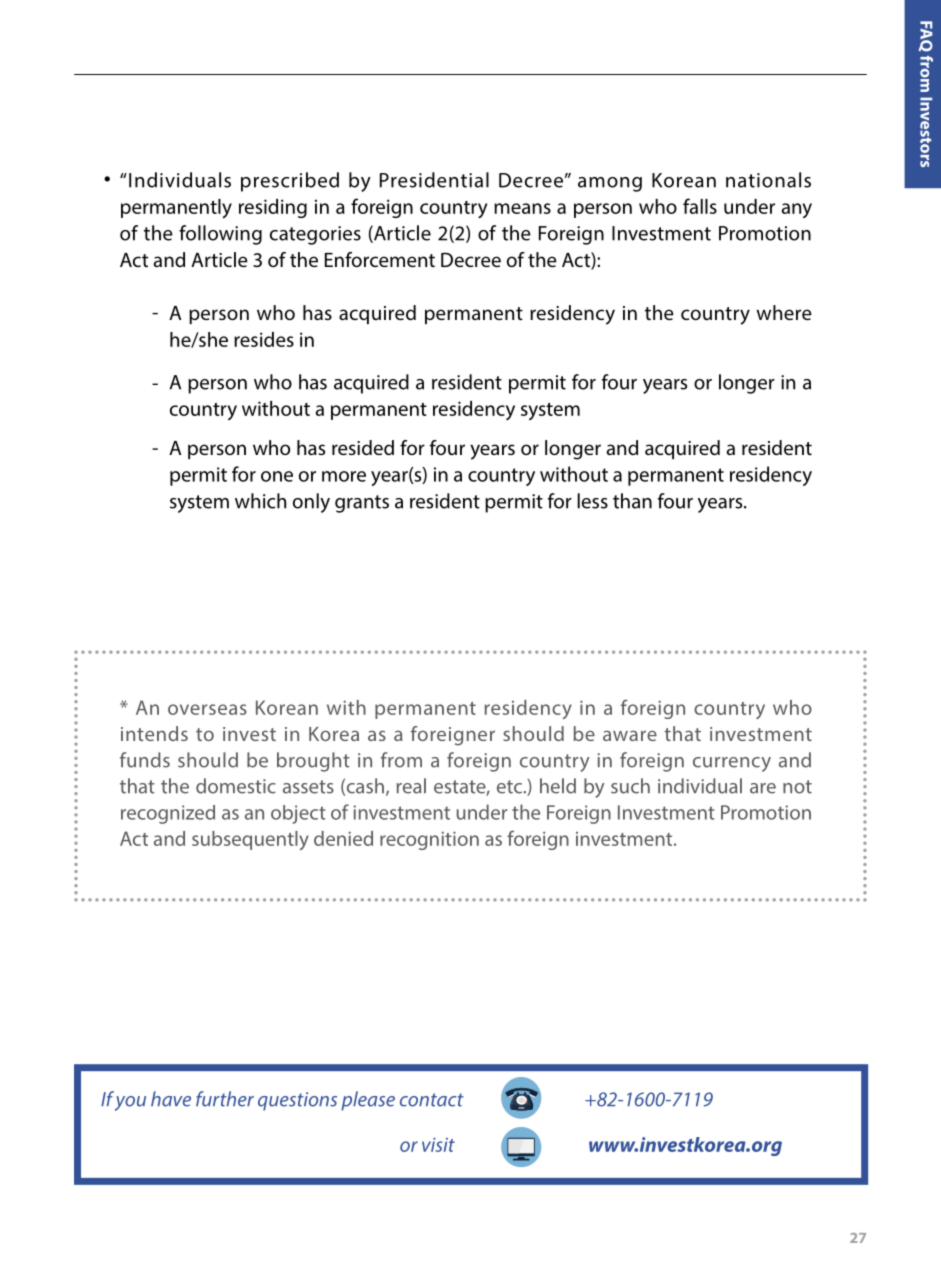 The height and width of the image is (1288, 941). I want to click on than, so click(632, 501).
